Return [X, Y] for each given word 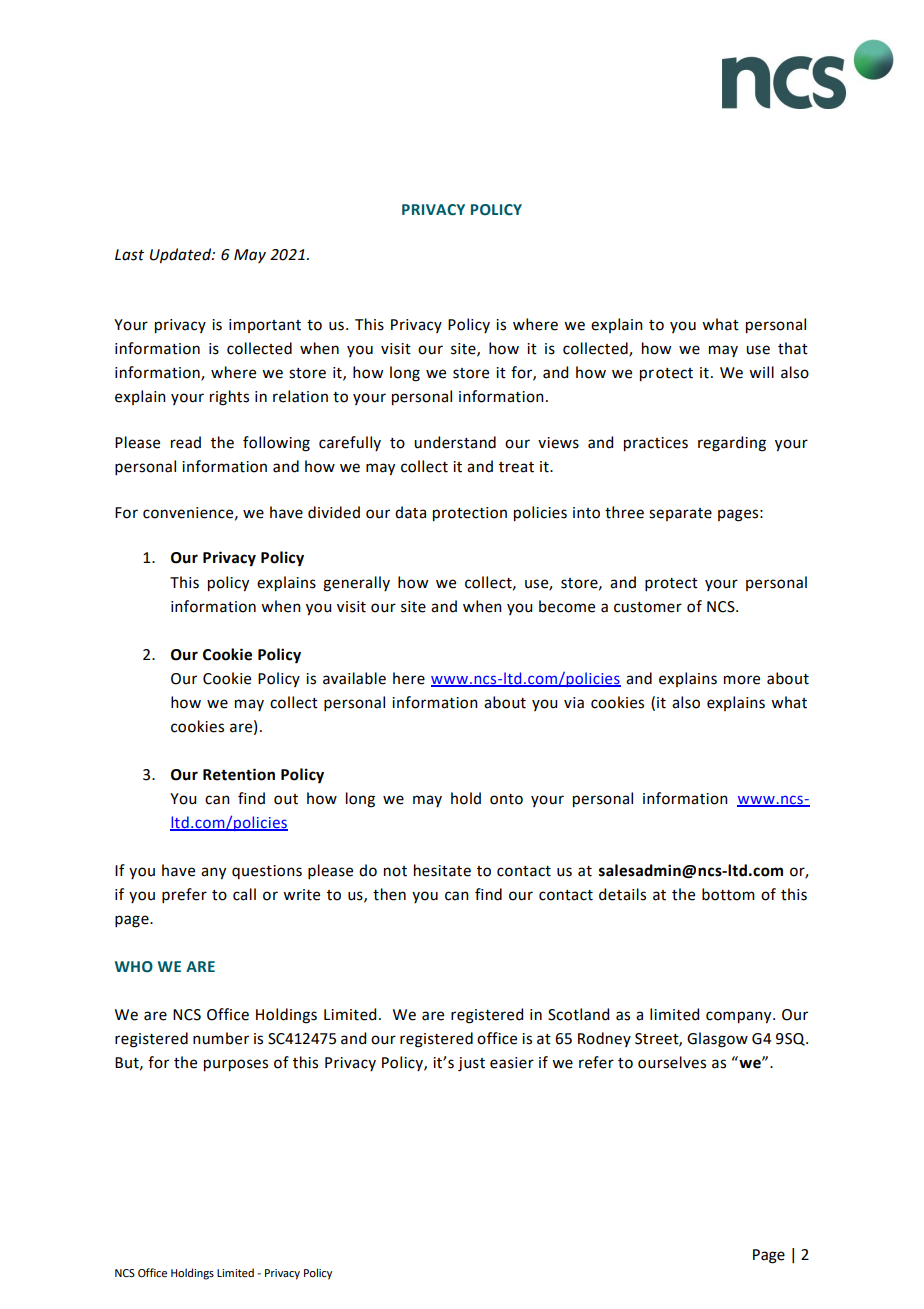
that [793, 348]
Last [129, 255]
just [471, 1064]
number [221, 1038]
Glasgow [717, 1040]
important [265, 326]
